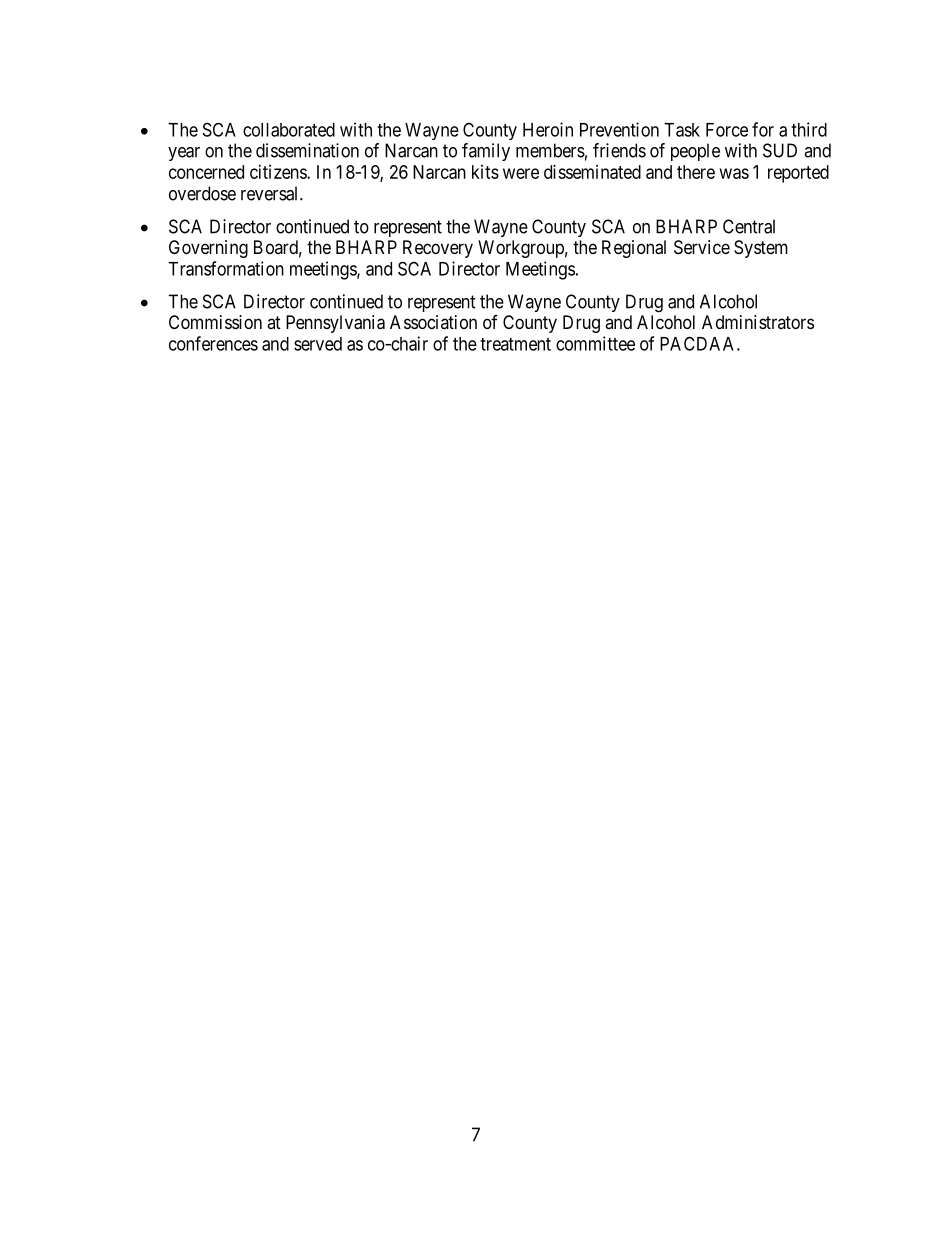  I want to click on Heroin, so click(548, 129).
